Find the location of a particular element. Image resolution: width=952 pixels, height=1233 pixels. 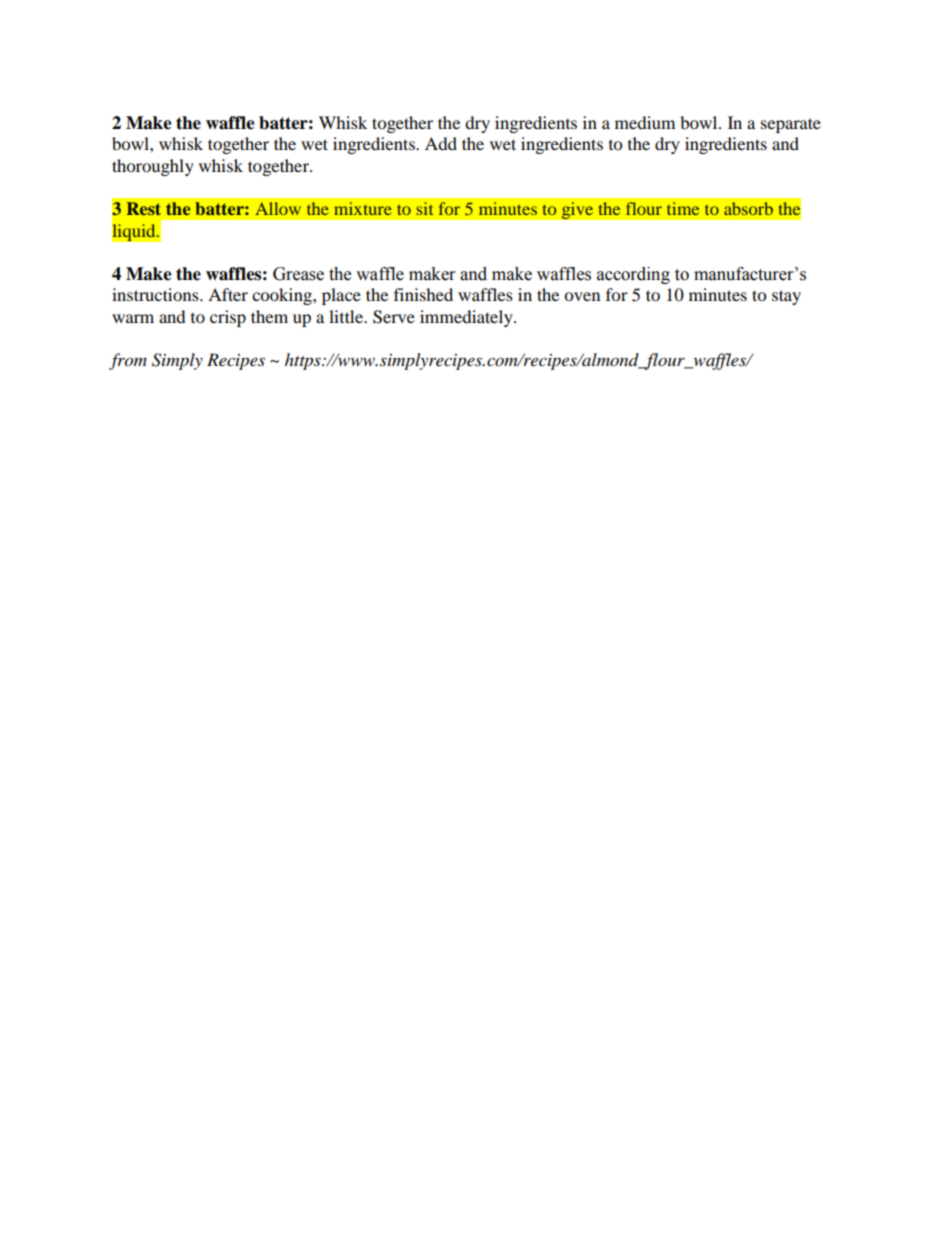

Rest is located at coordinates (144, 208).
